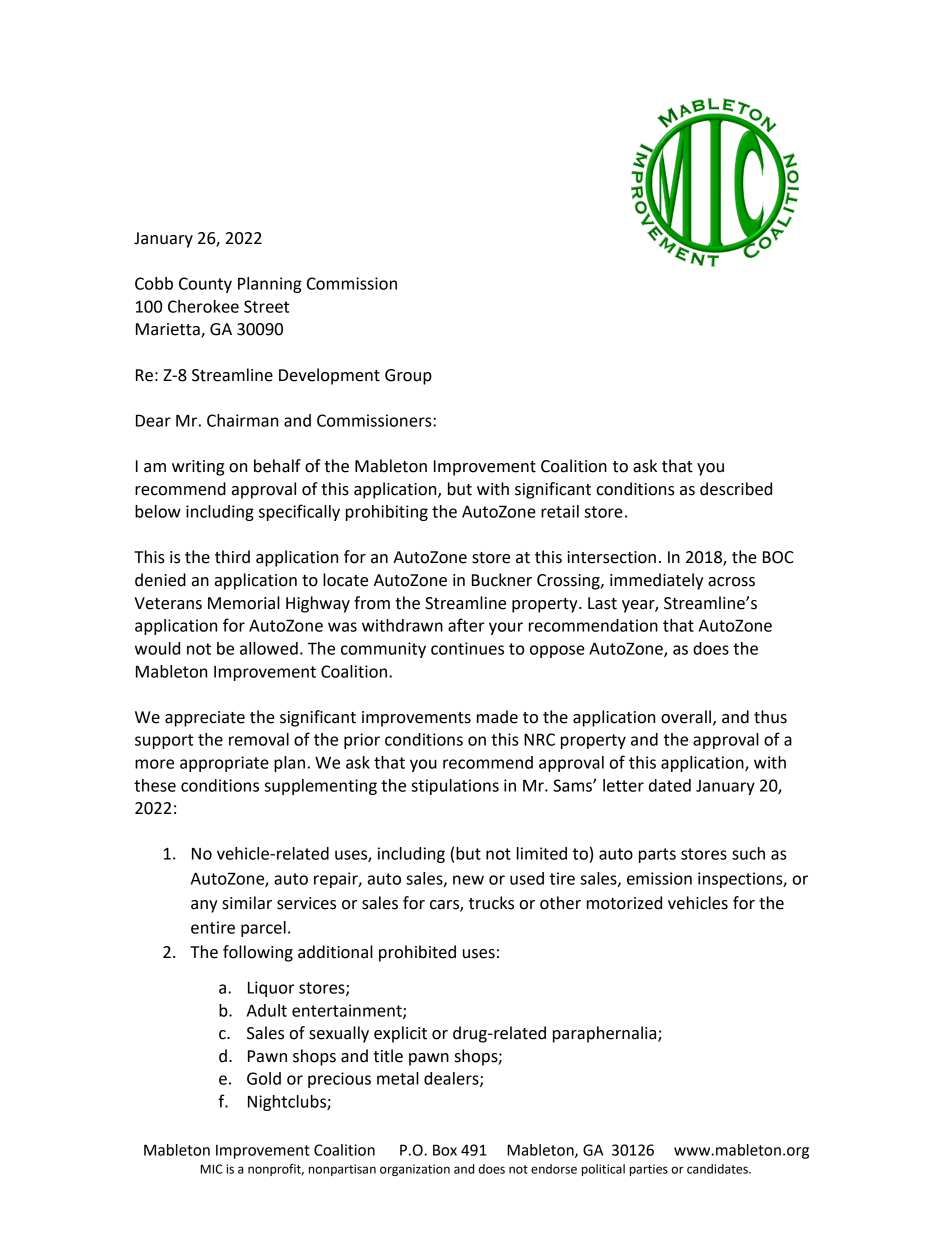 The image size is (952, 1233). Describe the element at coordinates (770, 717) in the document. I see `thus` at that location.
